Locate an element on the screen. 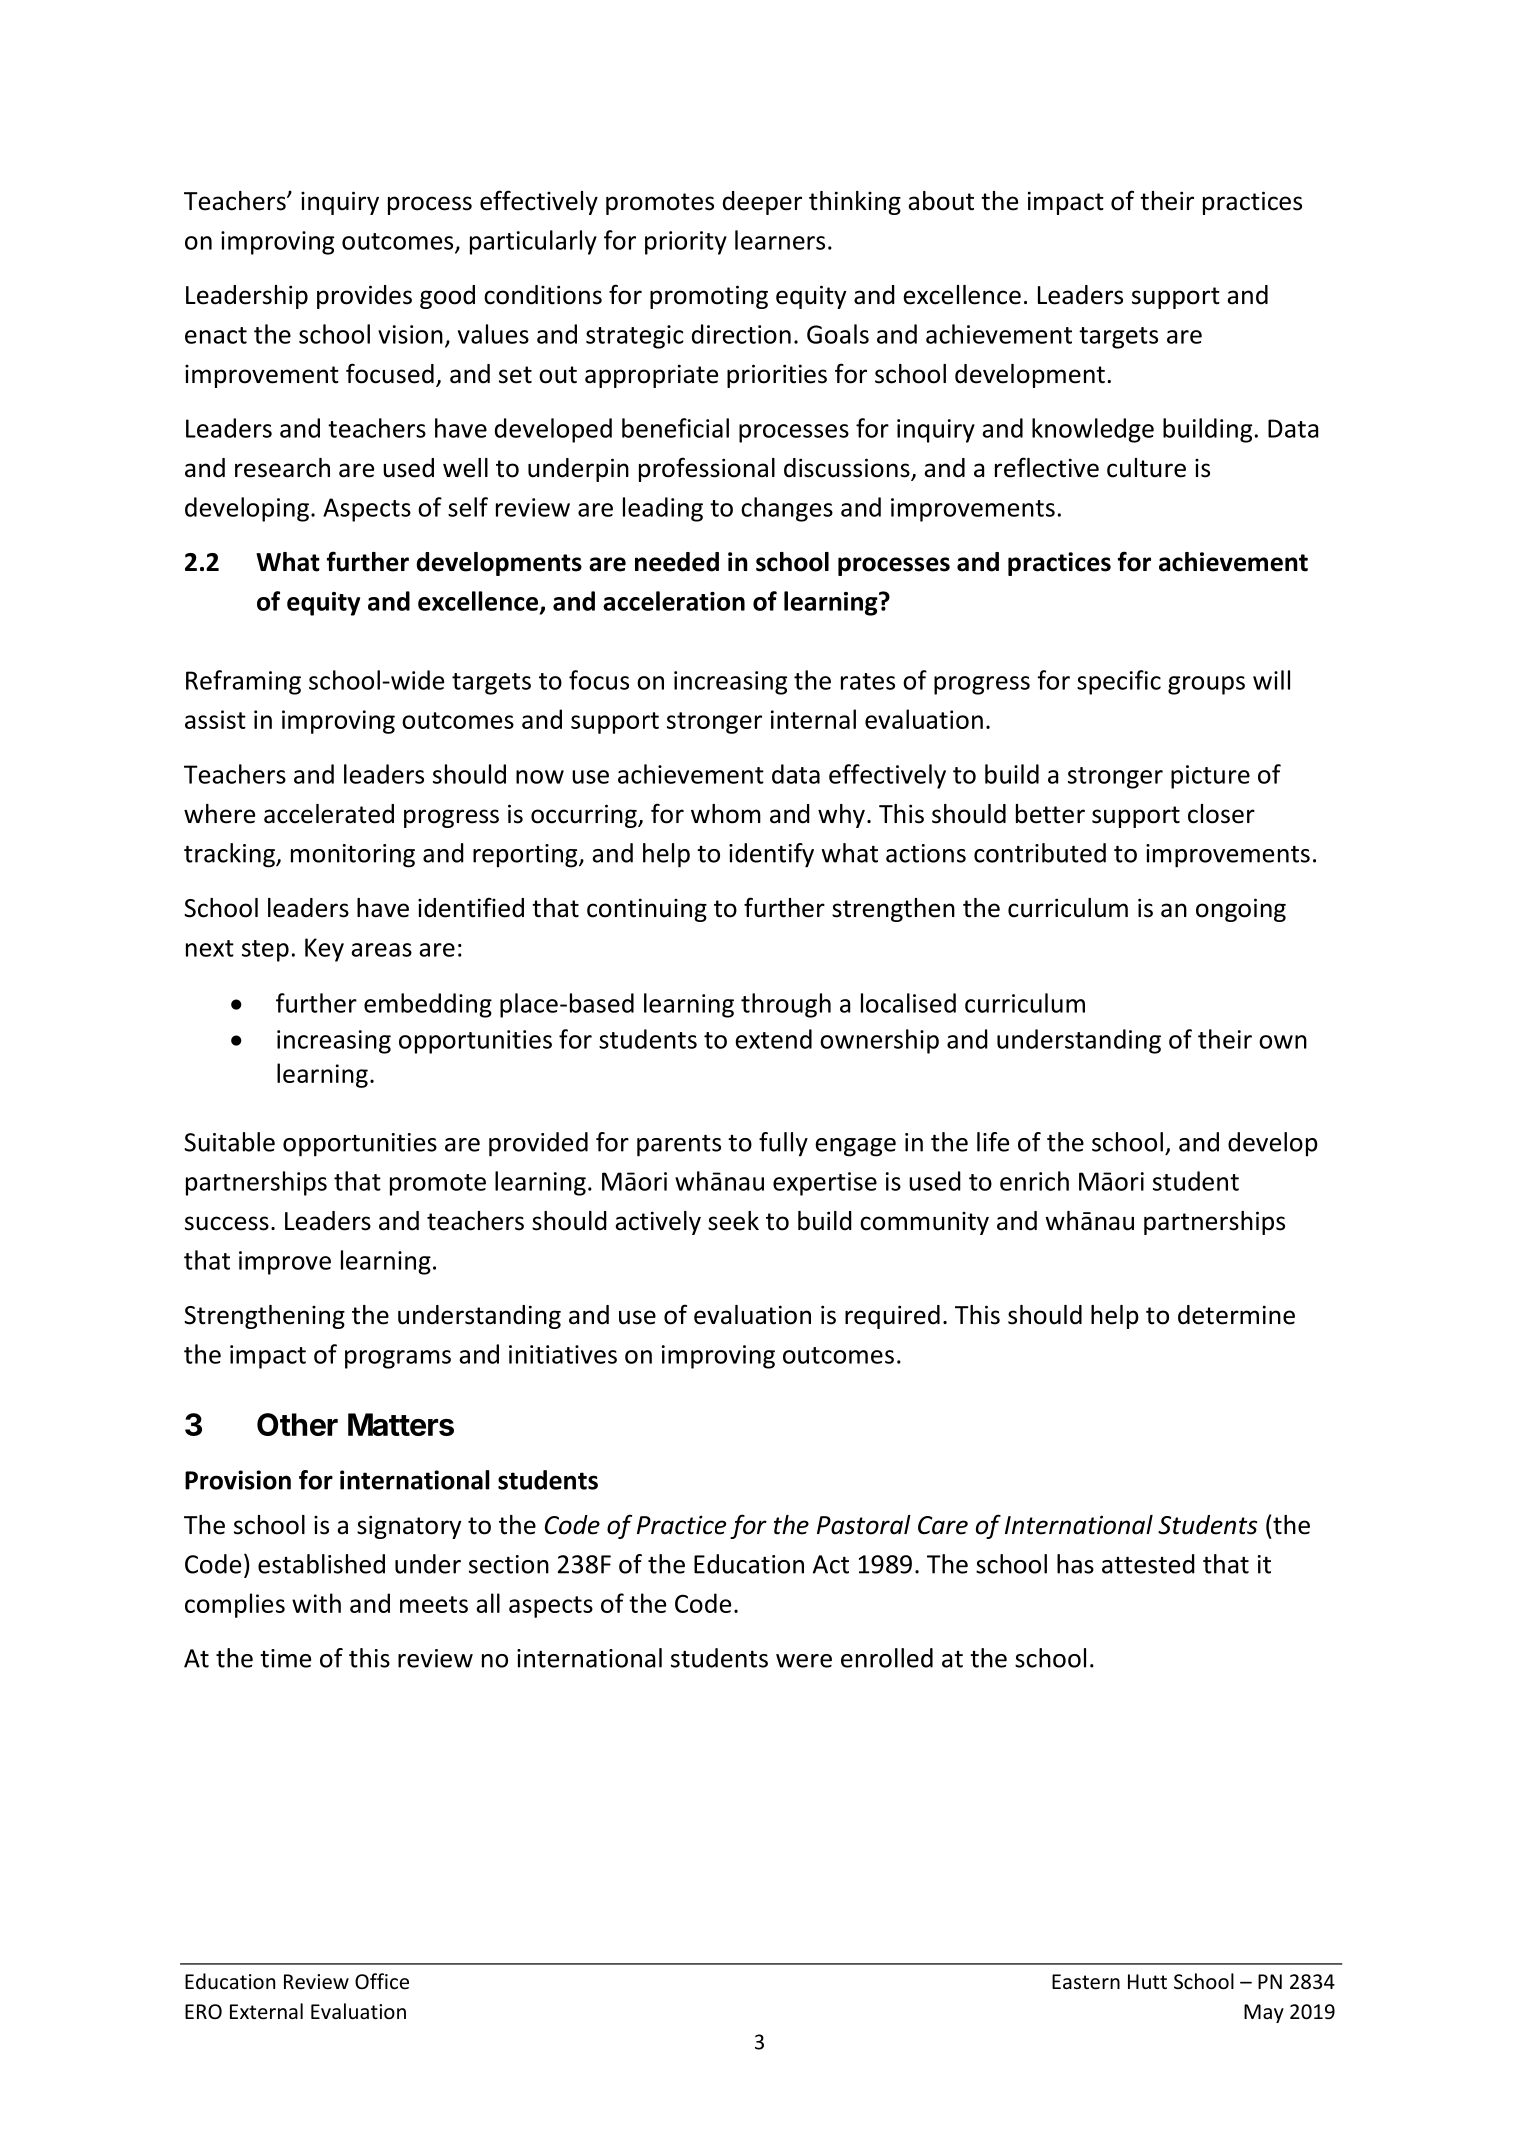 Image resolution: width=1519 pixels, height=2148 pixels. Other is located at coordinates (297, 1424).
